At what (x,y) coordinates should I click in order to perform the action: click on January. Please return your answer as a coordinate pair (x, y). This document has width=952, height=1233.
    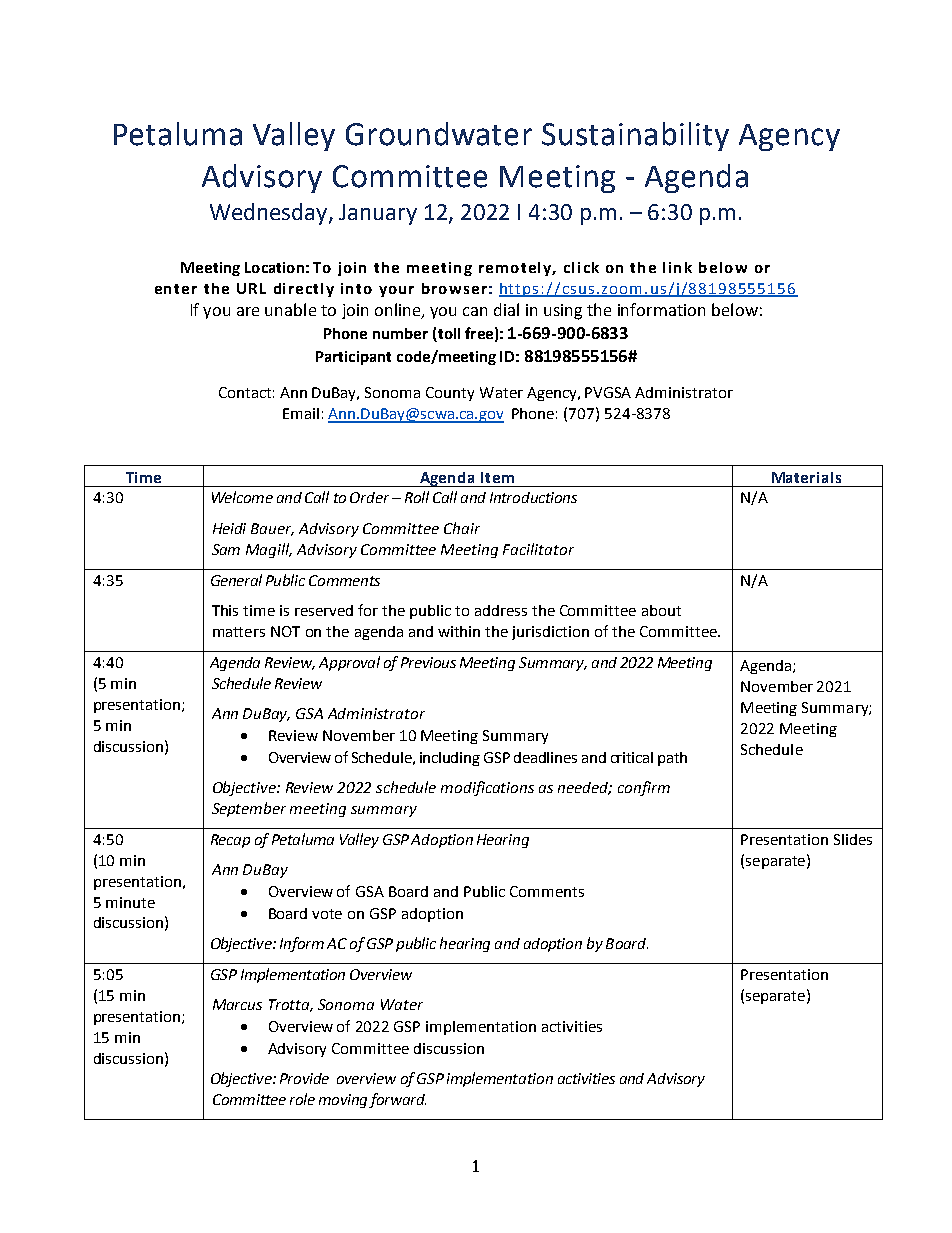
    Looking at the image, I should click on (378, 214).
